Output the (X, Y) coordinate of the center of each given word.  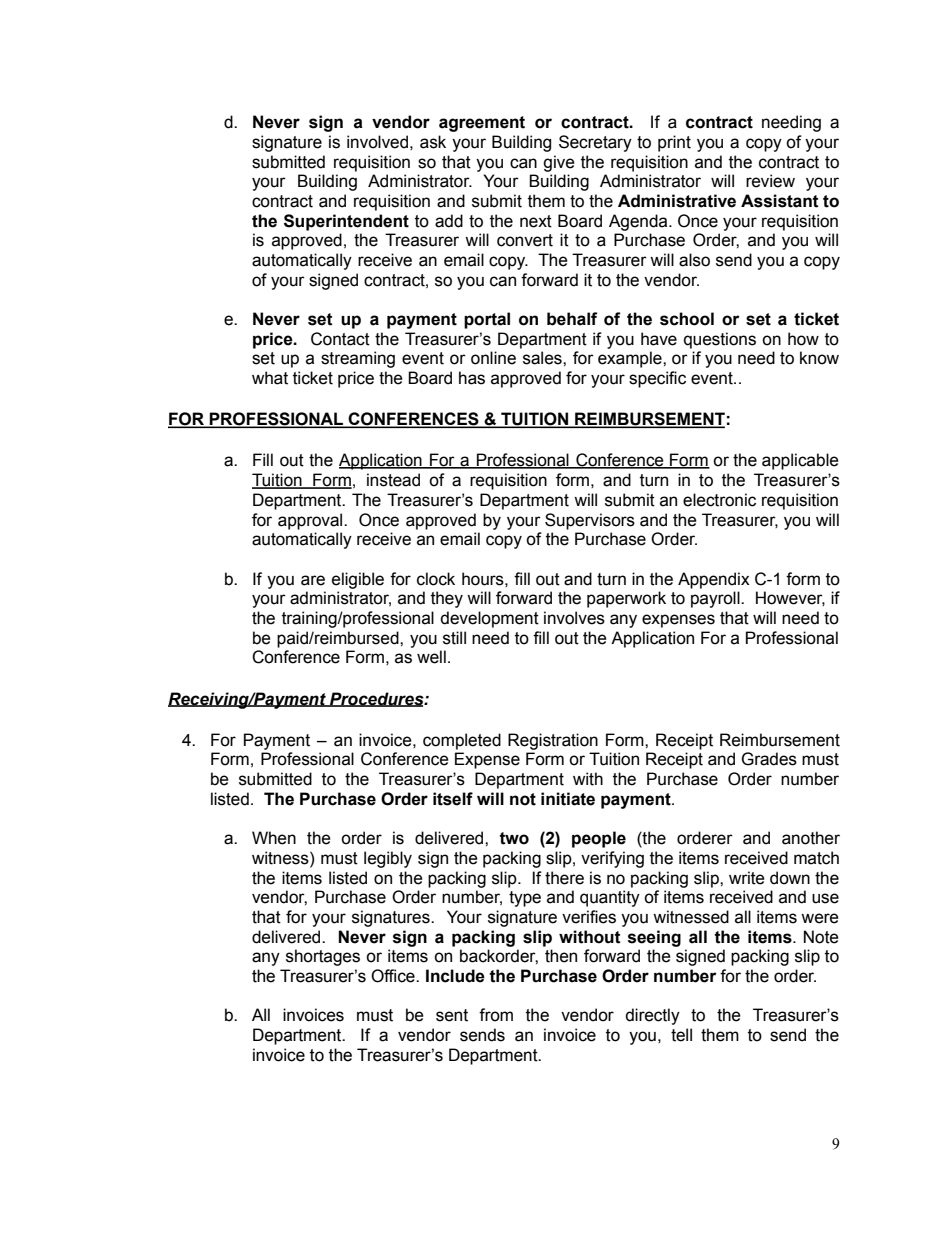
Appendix (714, 580)
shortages (323, 957)
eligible (358, 580)
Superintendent (346, 222)
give (559, 163)
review (770, 181)
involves (574, 618)
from (496, 1015)
